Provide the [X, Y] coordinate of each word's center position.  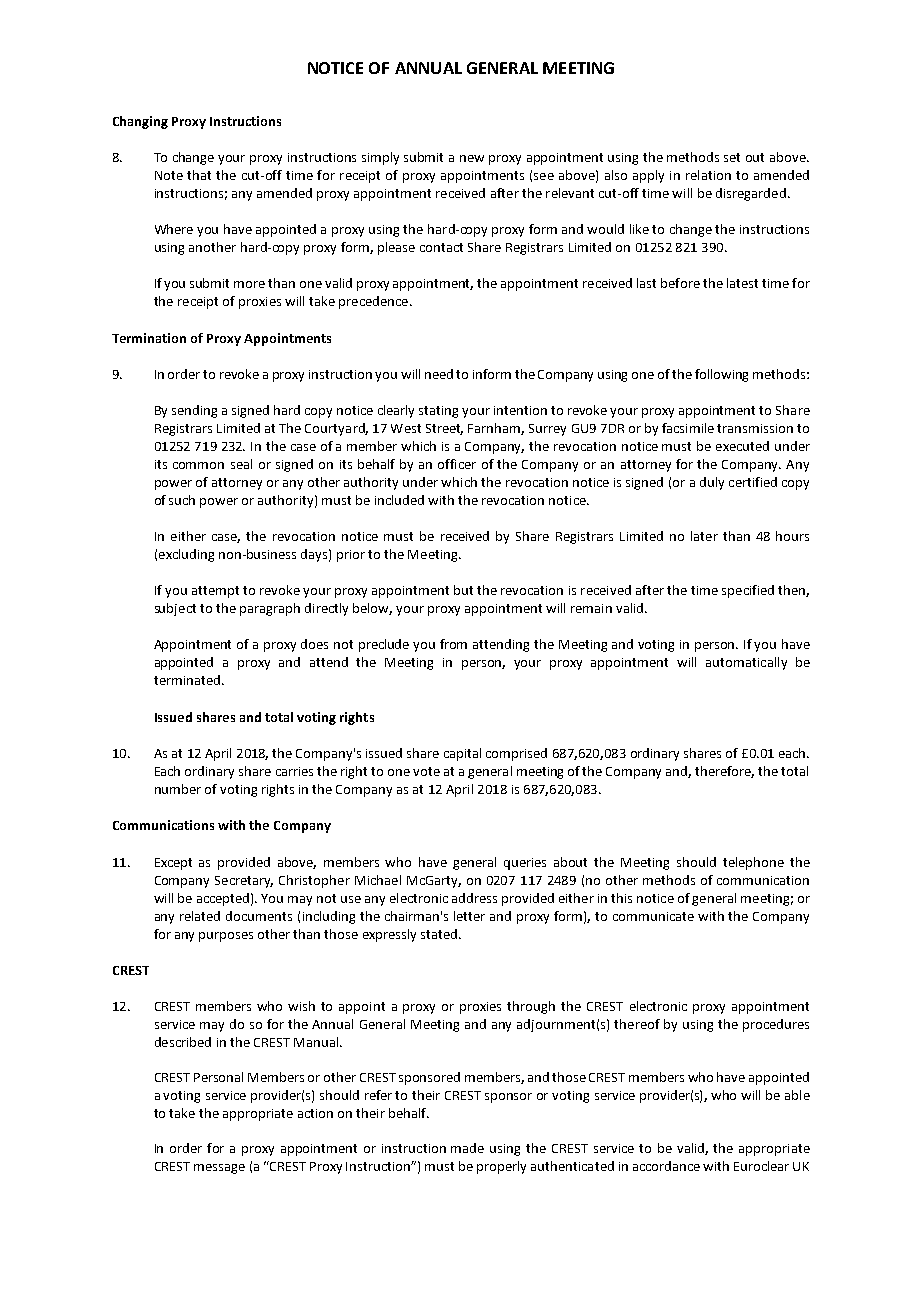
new [472, 158]
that [199, 175]
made [467, 1148]
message [219, 1169]
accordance [666, 1166]
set [732, 157]
